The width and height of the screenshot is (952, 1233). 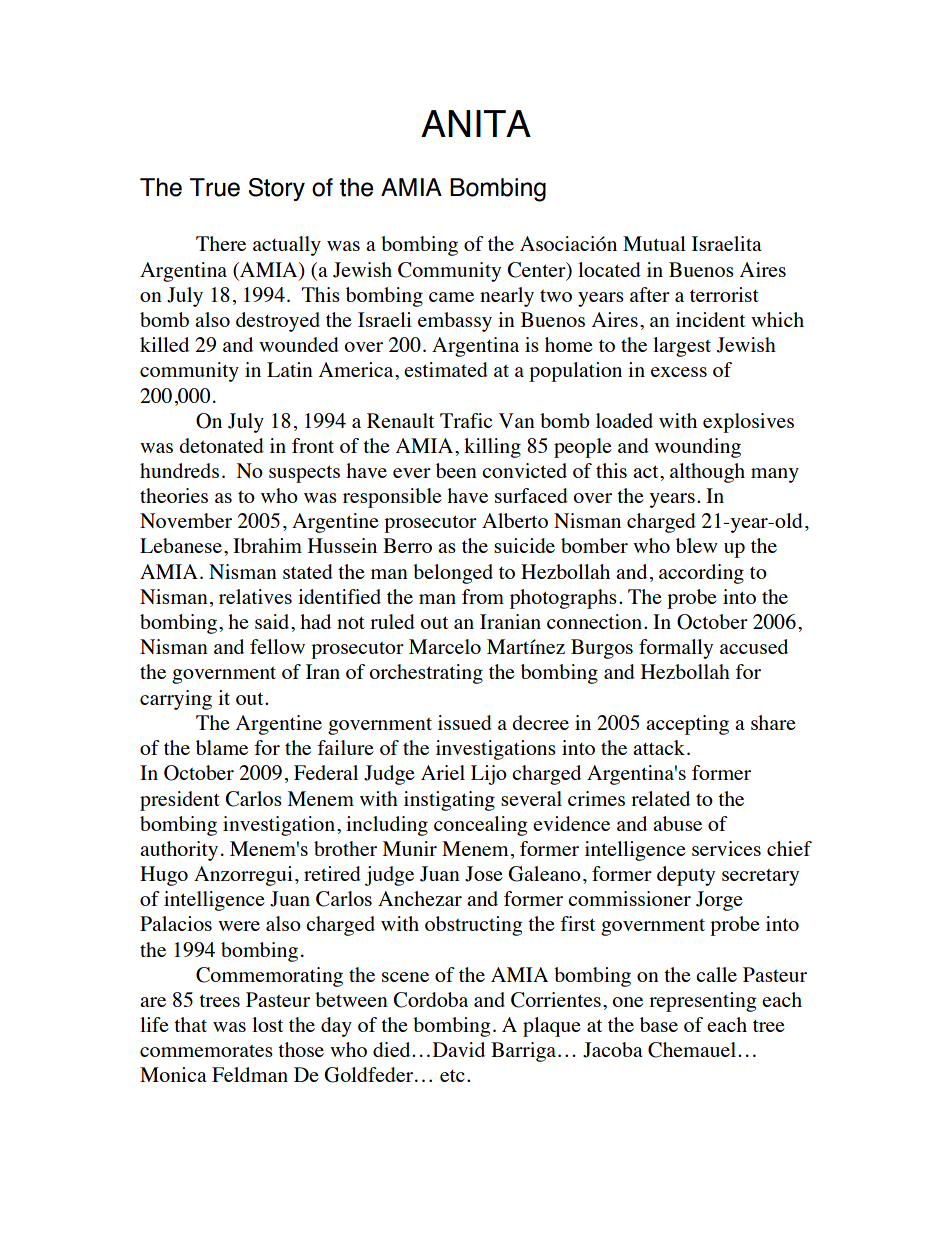 I want to click on issued, so click(x=465, y=722).
